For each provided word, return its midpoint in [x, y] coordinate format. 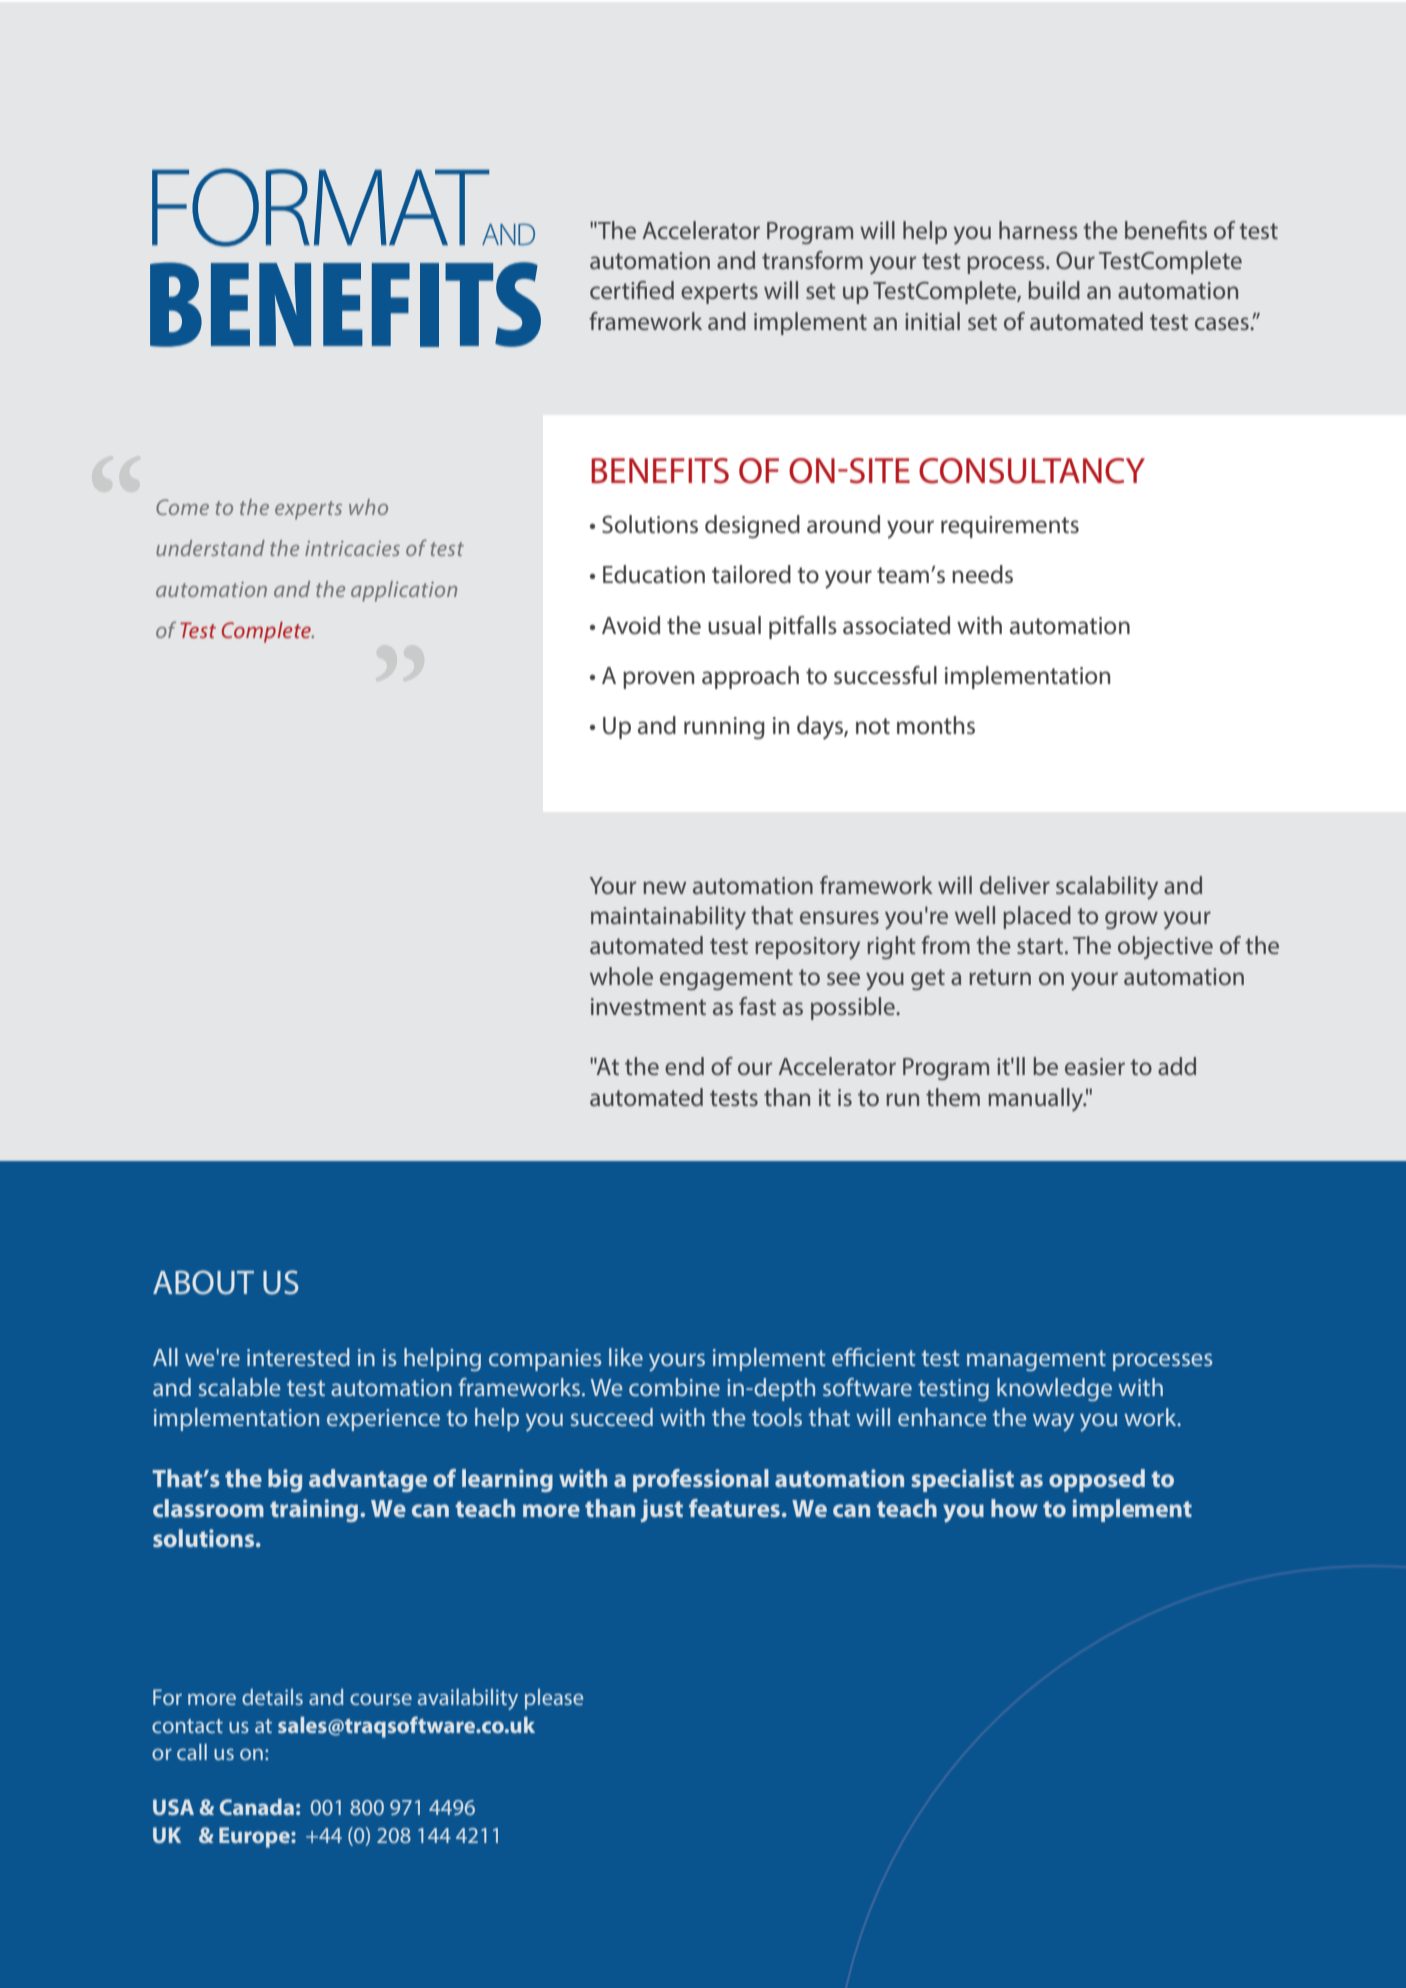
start [1041, 946]
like [626, 1357]
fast [757, 1006]
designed [752, 526]
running [724, 728]
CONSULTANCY [1032, 471]
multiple [294, 1480]
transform [812, 260]
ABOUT [203, 1282]
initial [932, 321]
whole [621, 976]
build [1054, 290]
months [936, 725]
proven [658, 680]
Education [654, 574]
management [1036, 1360]
